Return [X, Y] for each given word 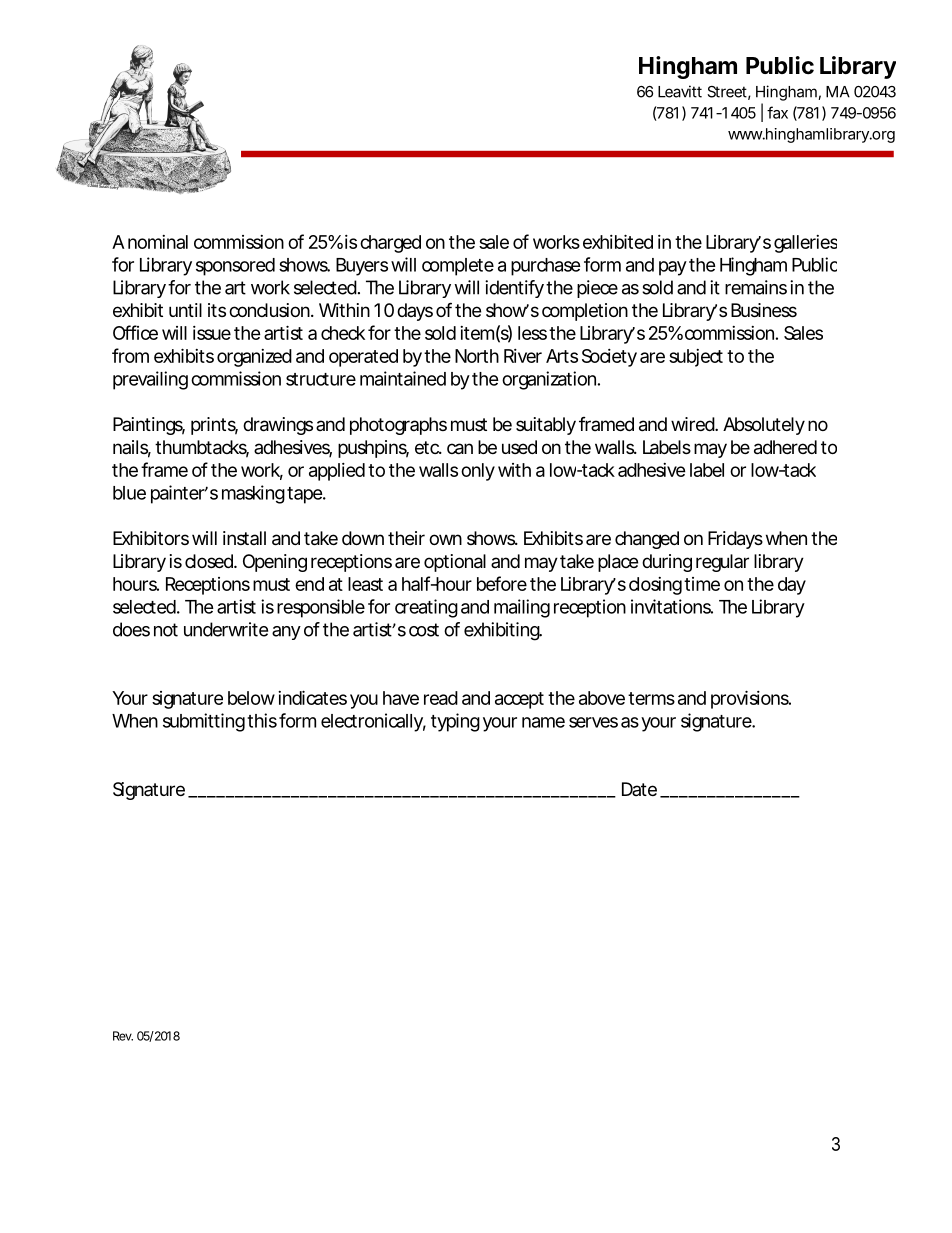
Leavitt [680, 91]
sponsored [235, 267]
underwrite [226, 629]
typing [455, 722]
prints [214, 426]
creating [426, 608]
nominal [158, 242]
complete [458, 267]
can [460, 449]
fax [777, 112]
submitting [204, 722]
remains [756, 287]
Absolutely [764, 426]
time [702, 584]
